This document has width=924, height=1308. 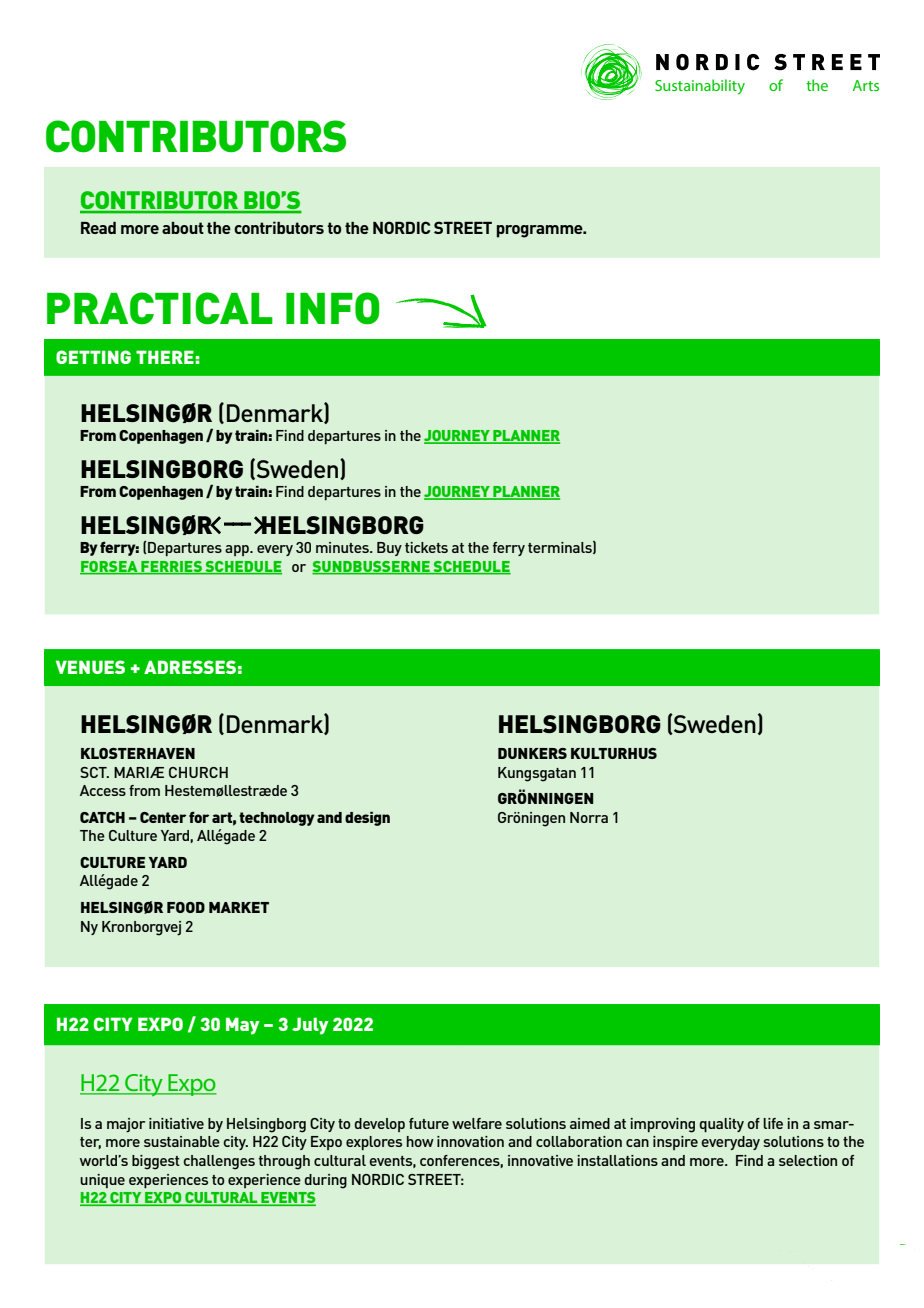 I want to click on GETTING, so click(x=93, y=357).
